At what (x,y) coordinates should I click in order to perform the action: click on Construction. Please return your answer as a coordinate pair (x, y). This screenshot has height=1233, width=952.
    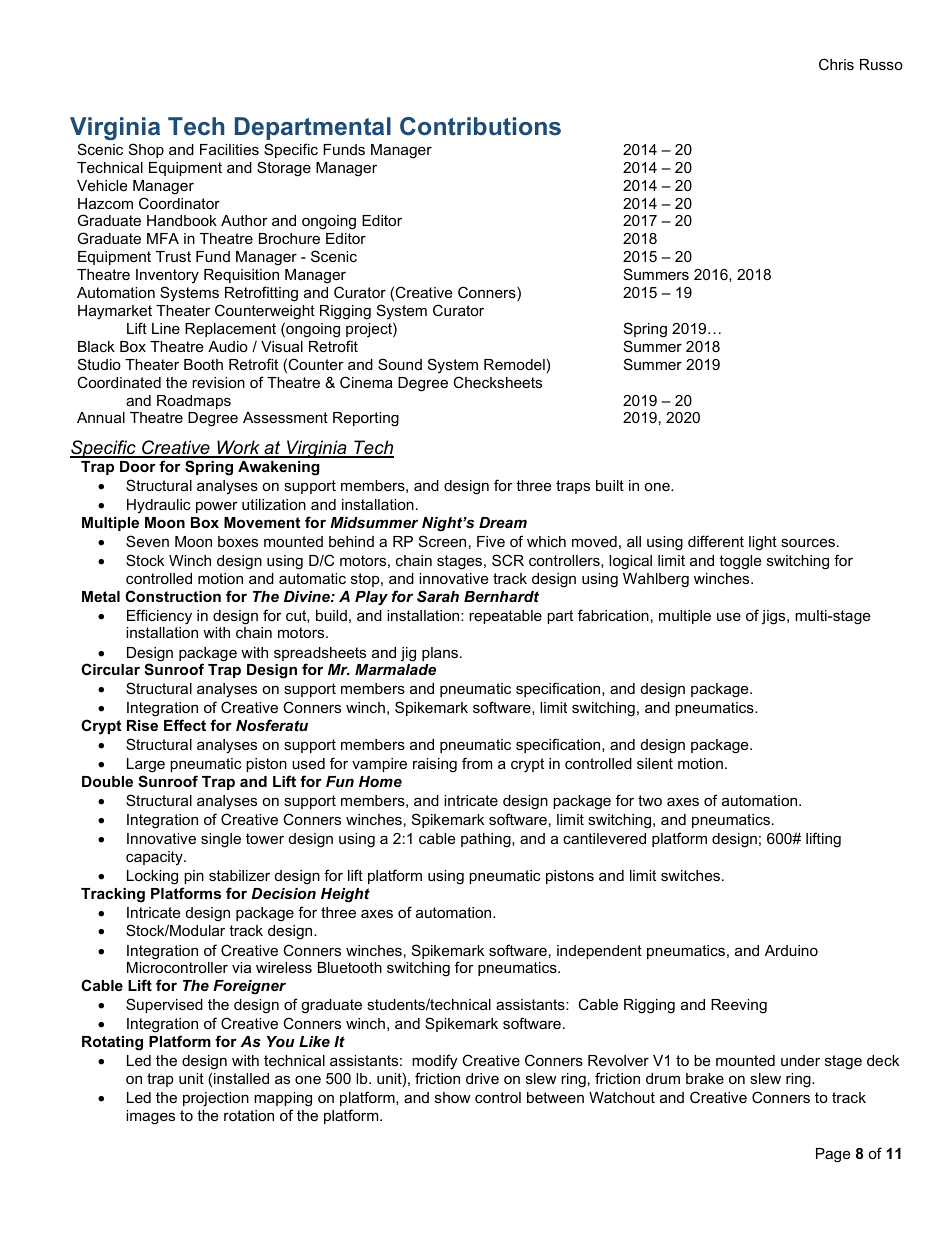
    Looking at the image, I should click on (173, 596).
